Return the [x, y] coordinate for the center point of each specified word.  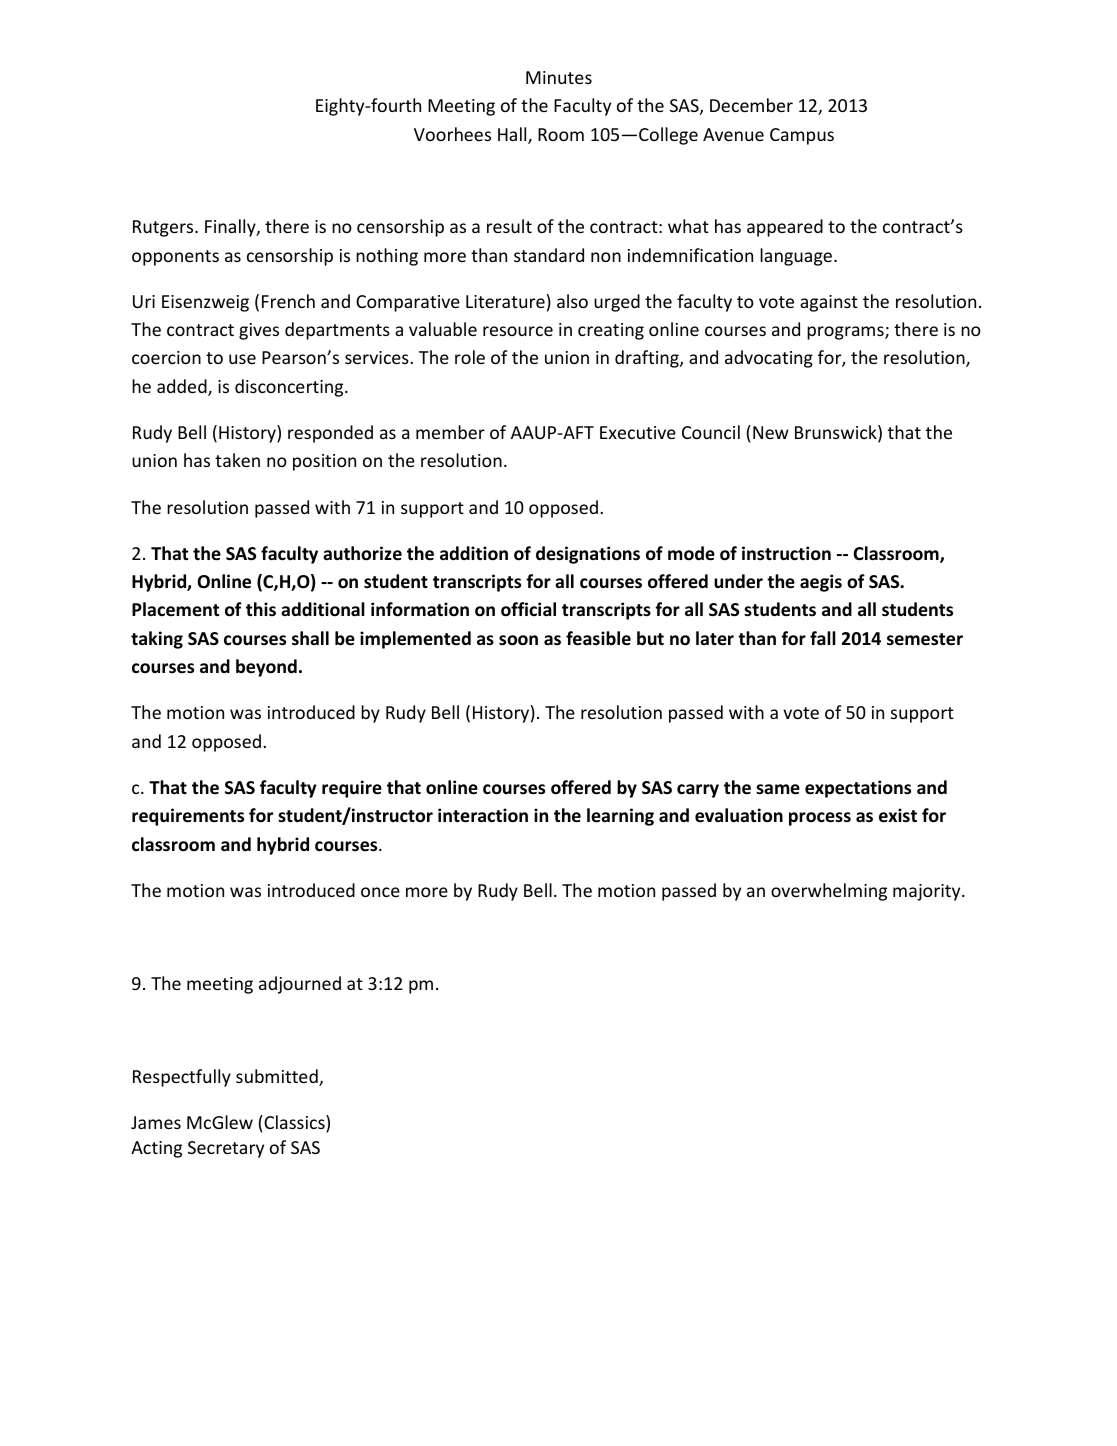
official [528, 609]
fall [823, 638]
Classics [294, 1123]
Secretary [226, 1149]
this [261, 609]
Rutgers [164, 228]
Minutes [559, 77]
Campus [802, 136]
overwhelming [829, 892]
